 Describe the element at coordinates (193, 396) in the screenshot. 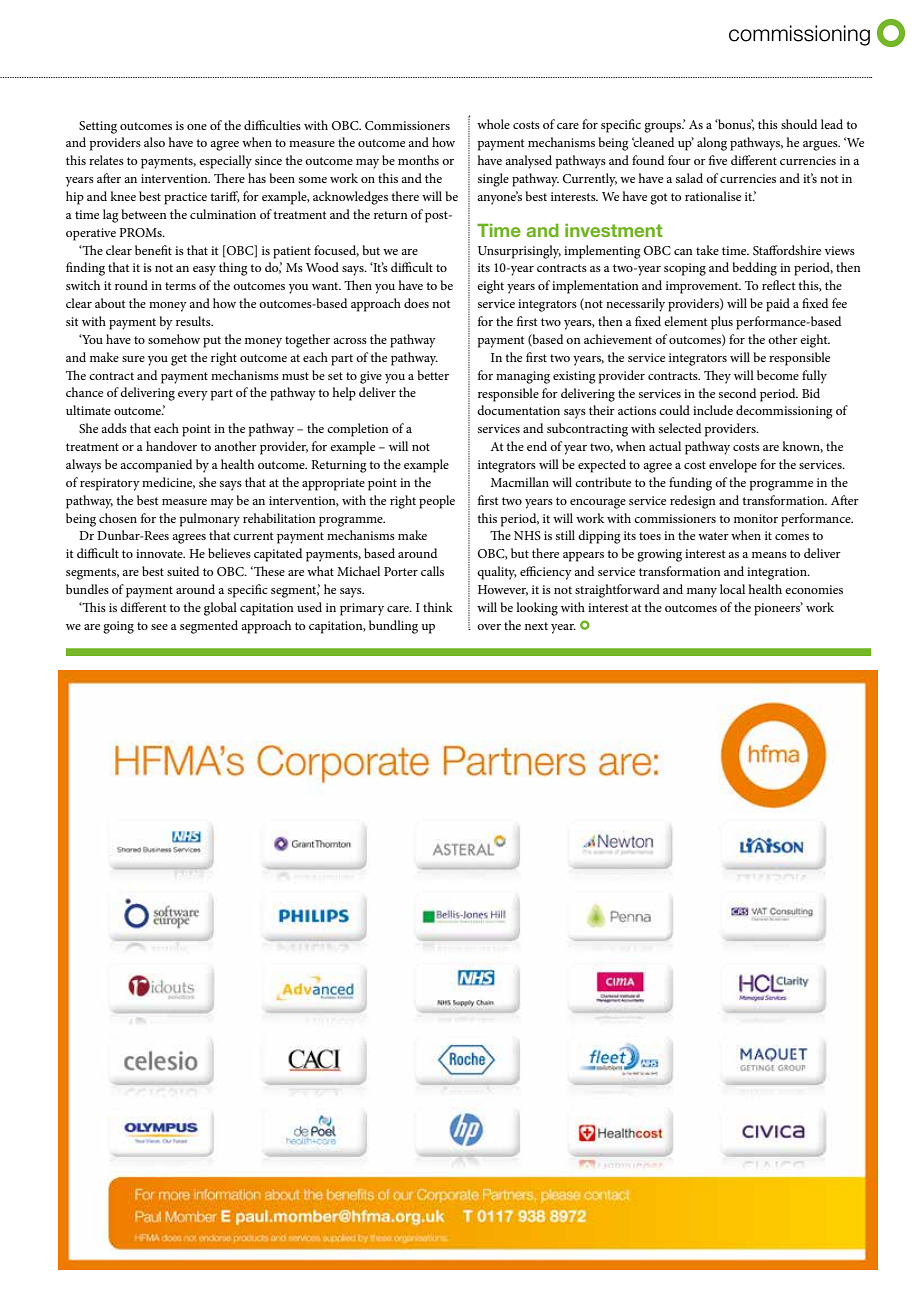

I see `every` at that location.
